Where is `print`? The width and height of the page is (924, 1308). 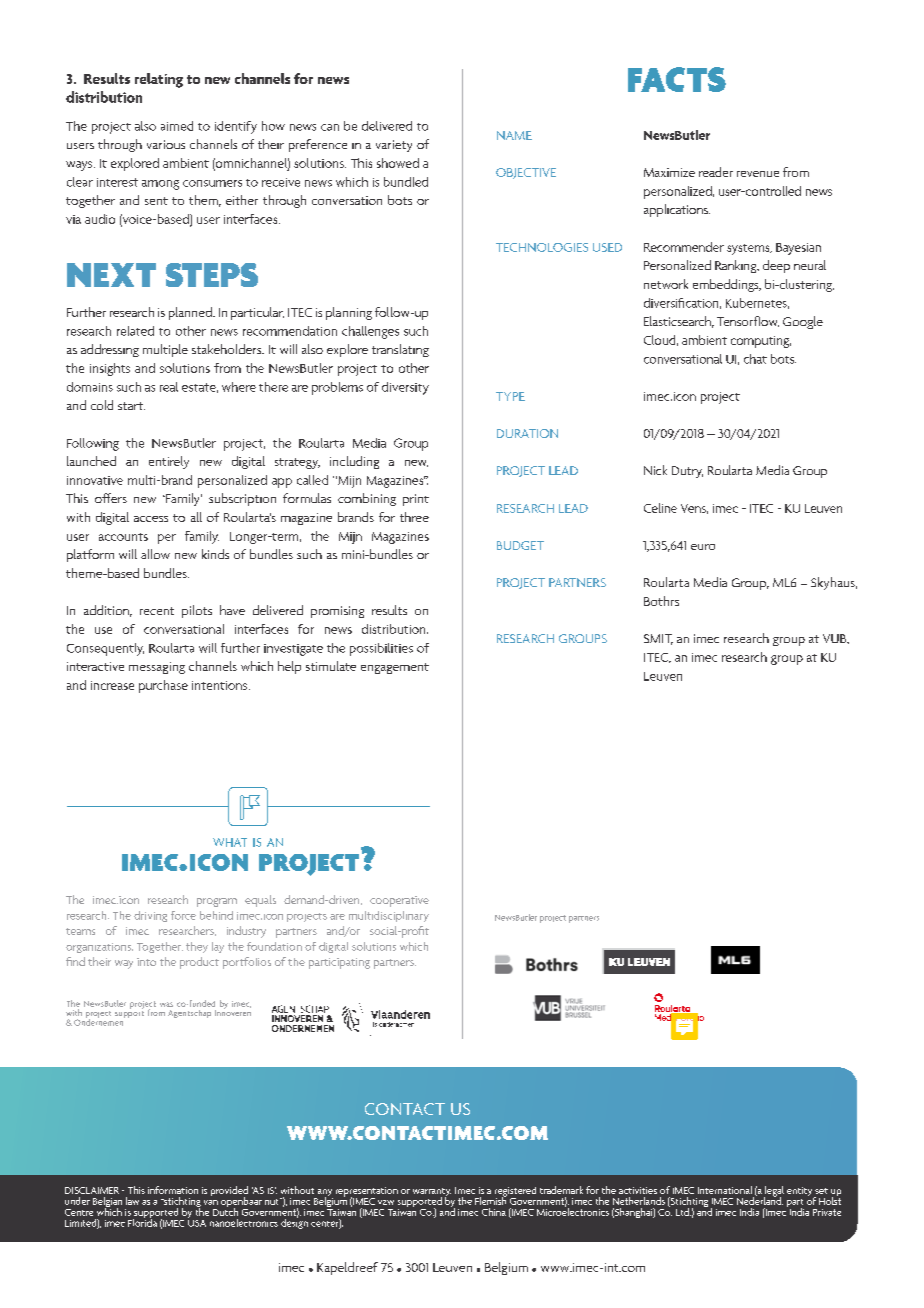
print is located at coordinates (416, 500).
